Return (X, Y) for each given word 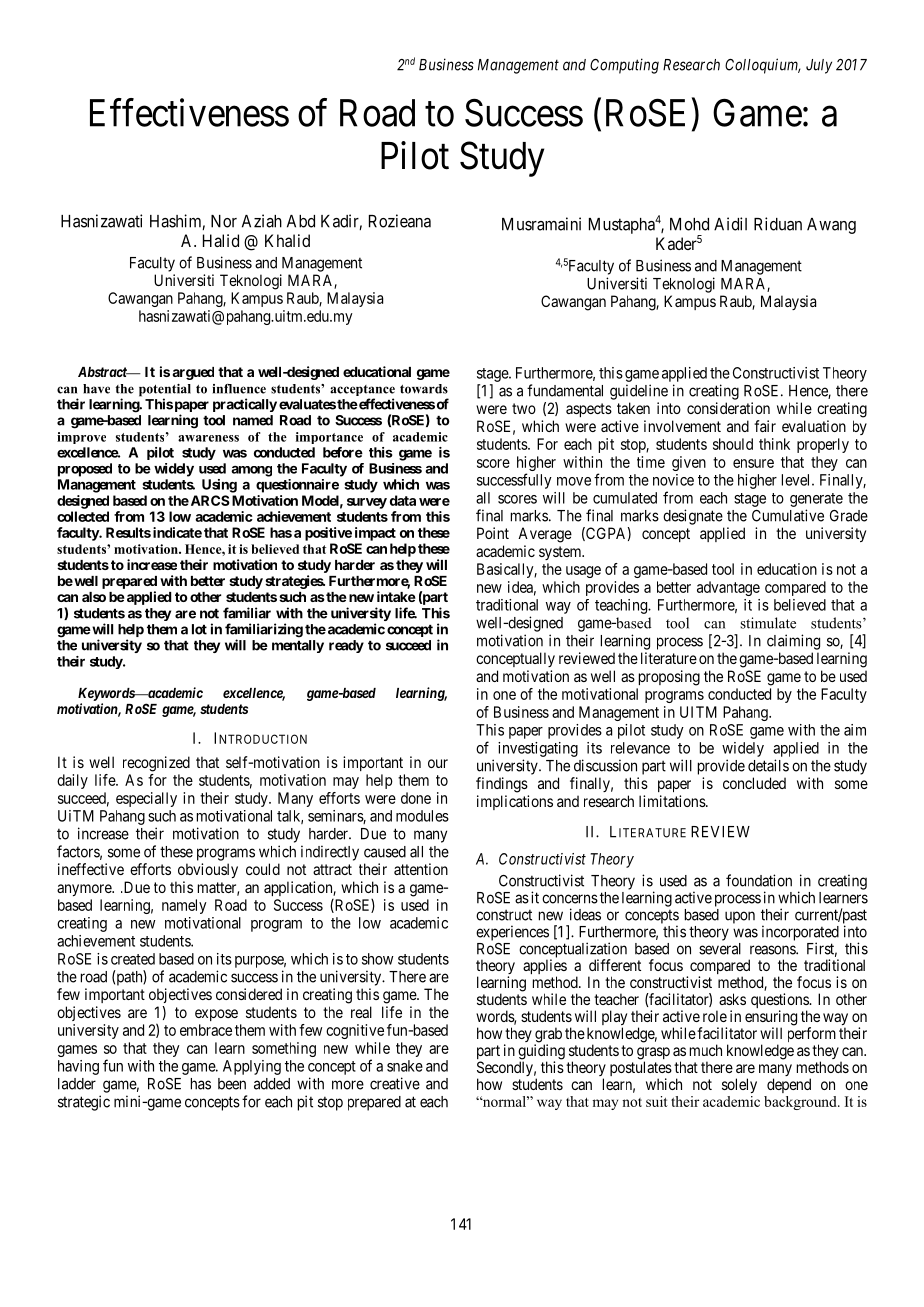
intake (396, 596)
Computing (624, 66)
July (819, 66)
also (94, 597)
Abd (301, 221)
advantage (728, 588)
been (232, 1084)
